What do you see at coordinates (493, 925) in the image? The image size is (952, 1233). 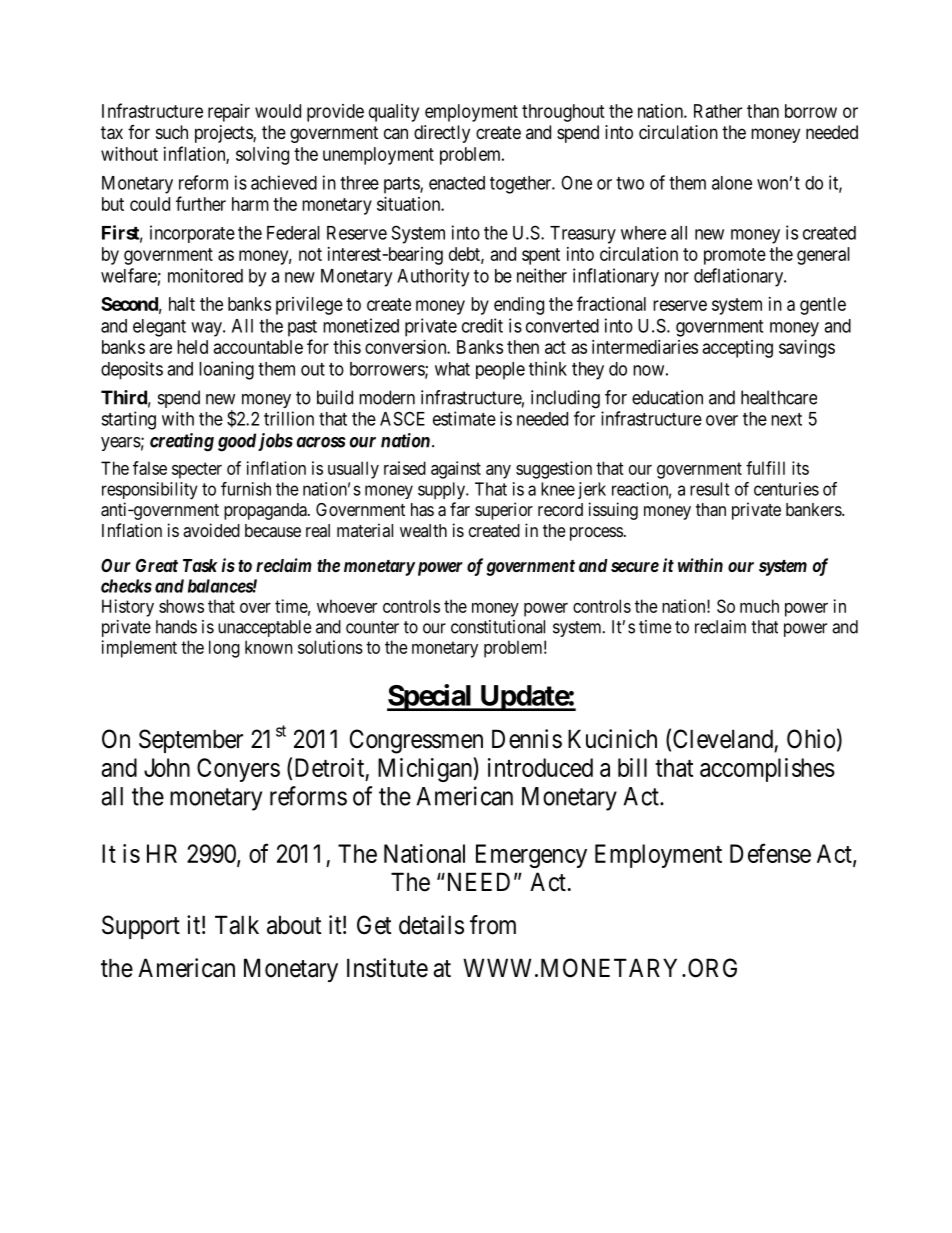 I see `from` at bounding box center [493, 925].
